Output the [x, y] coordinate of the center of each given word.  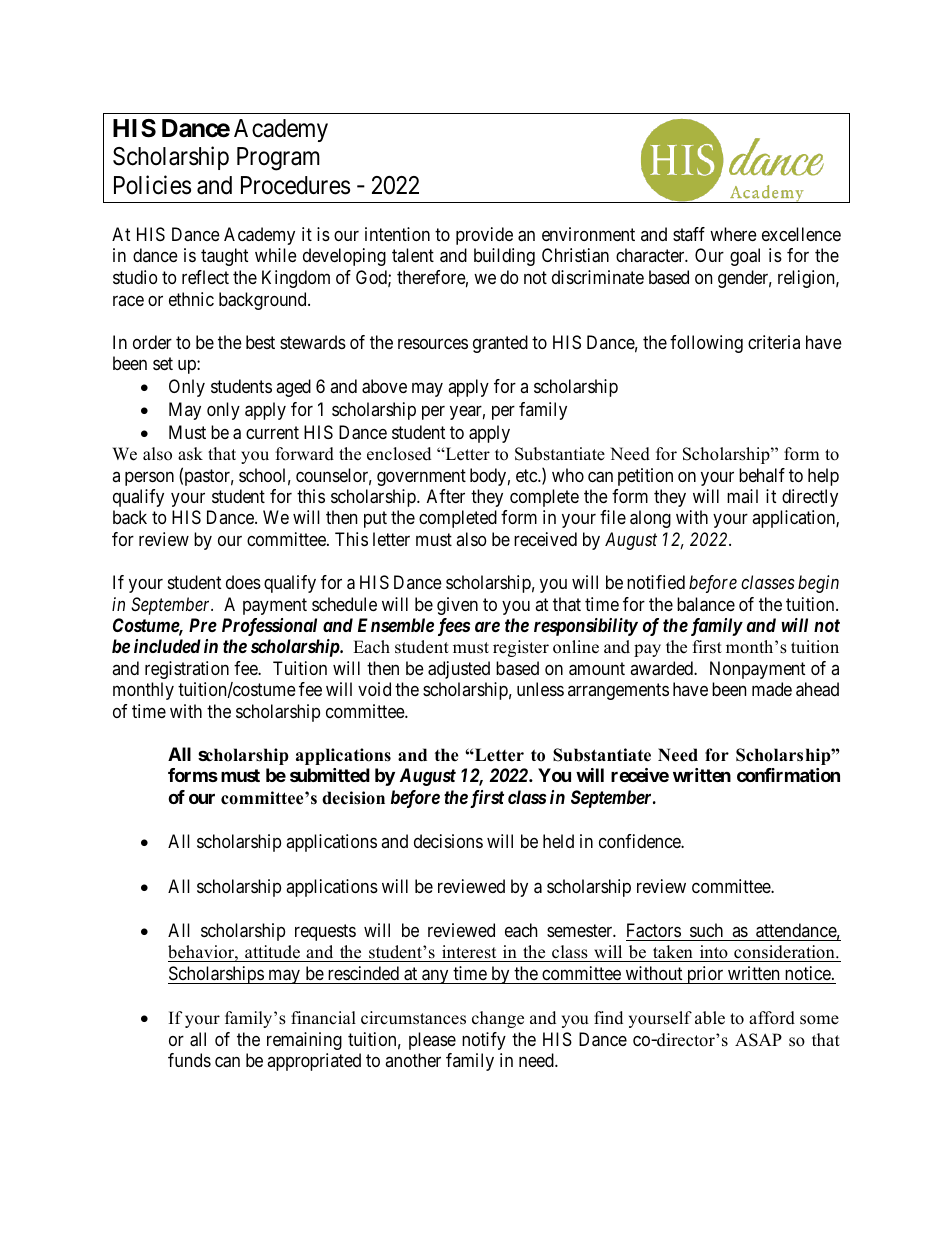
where [733, 234]
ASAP [758, 1040]
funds [189, 1060]
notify [484, 1041]
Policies [152, 185]
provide [484, 236]
